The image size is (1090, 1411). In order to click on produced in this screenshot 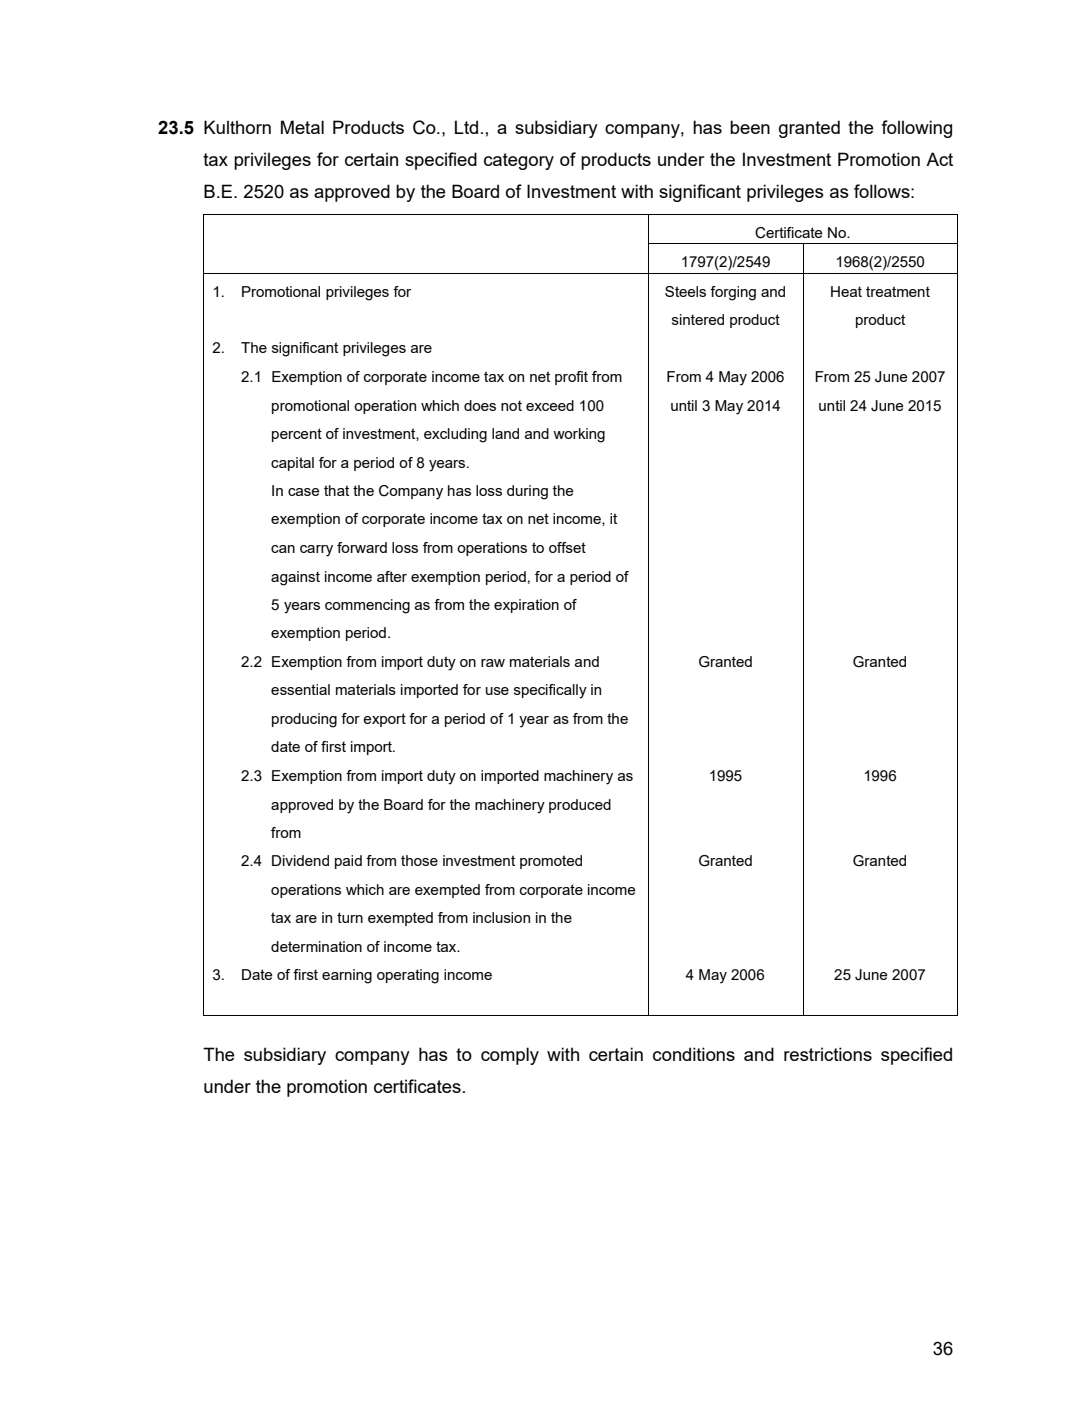, I will do `click(580, 806)`.
